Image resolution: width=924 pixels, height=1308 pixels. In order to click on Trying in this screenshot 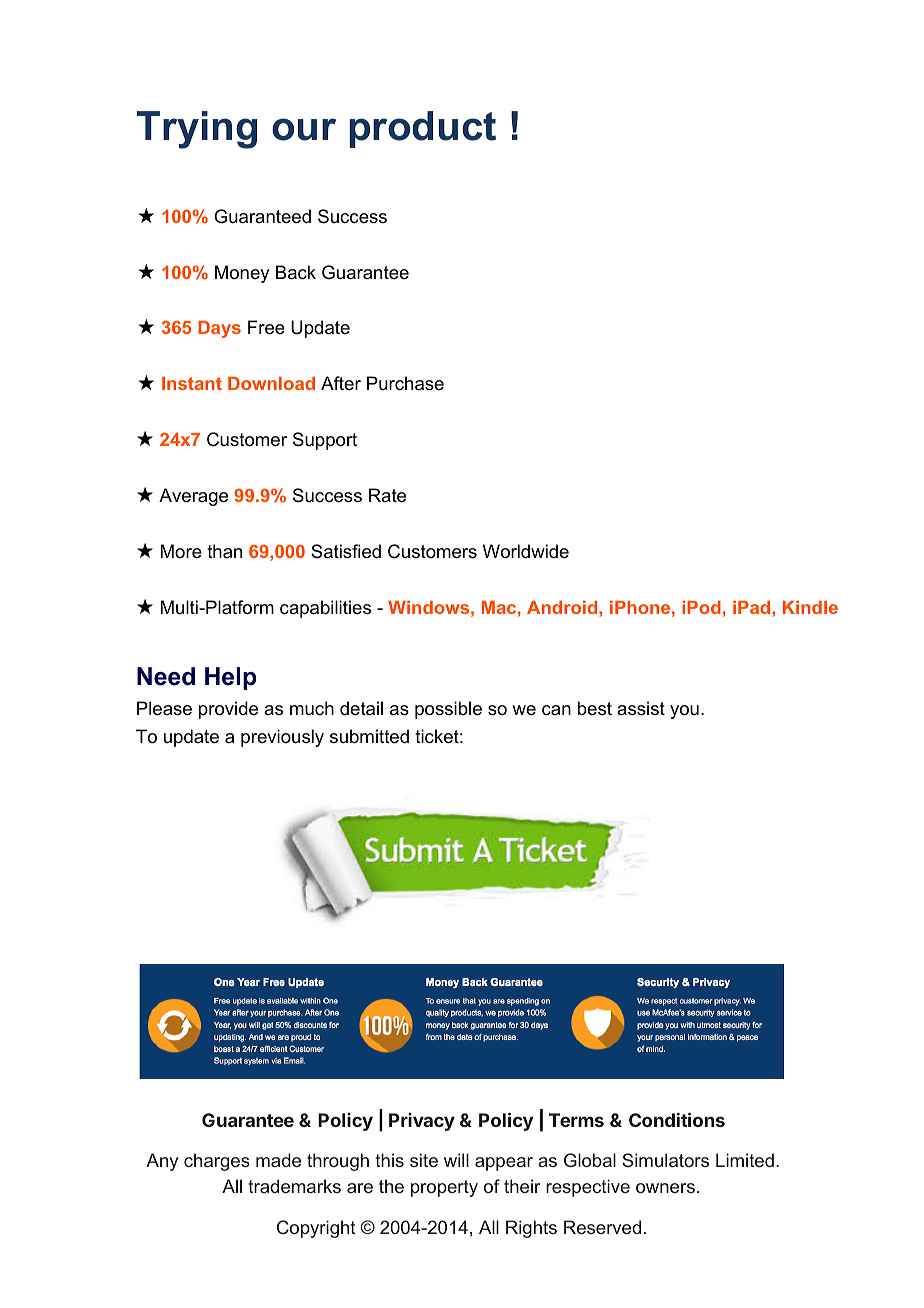, I will do `click(197, 130)`.
